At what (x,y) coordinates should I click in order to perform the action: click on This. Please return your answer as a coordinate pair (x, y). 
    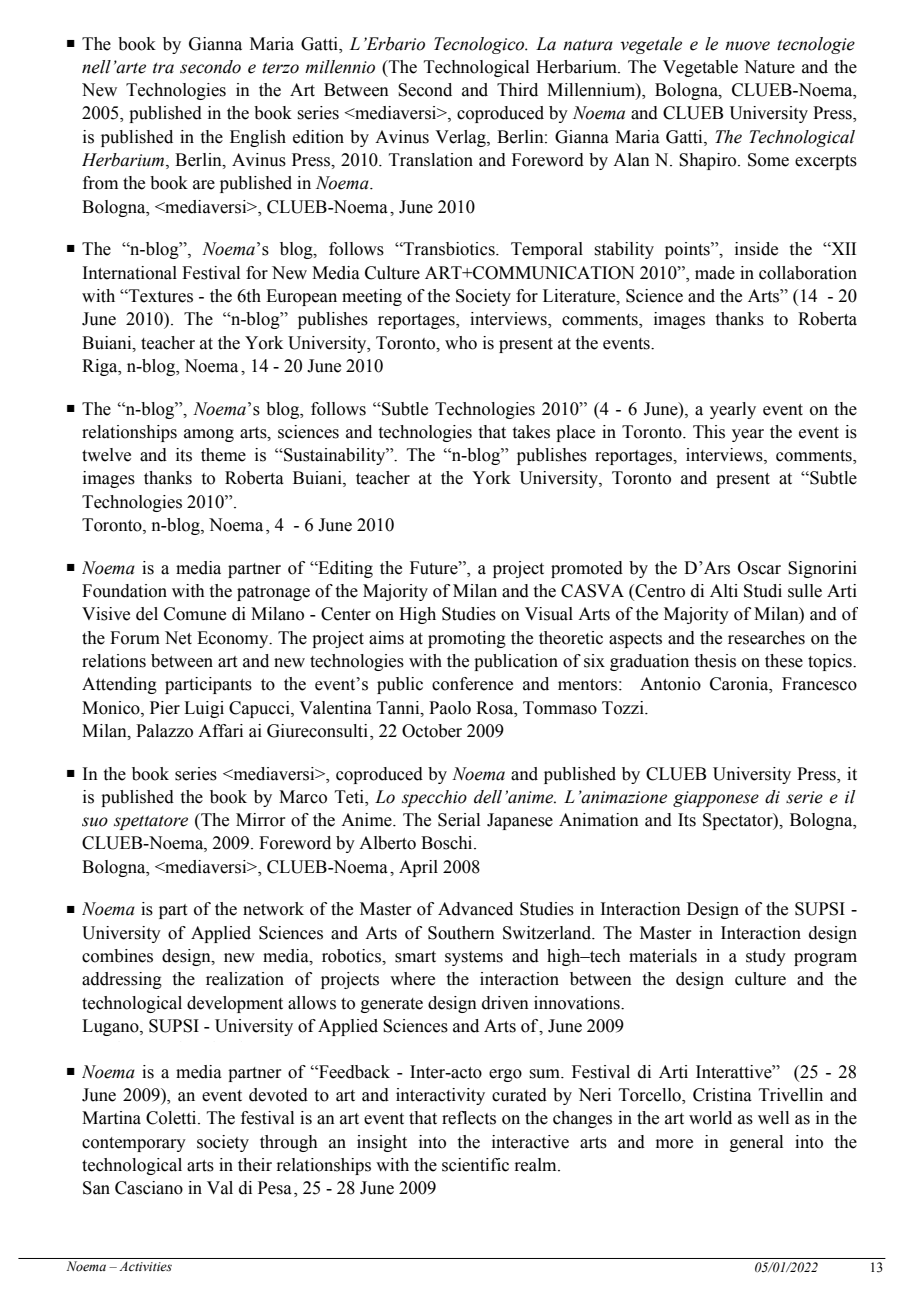
    Looking at the image, I should click on (709, 432).
